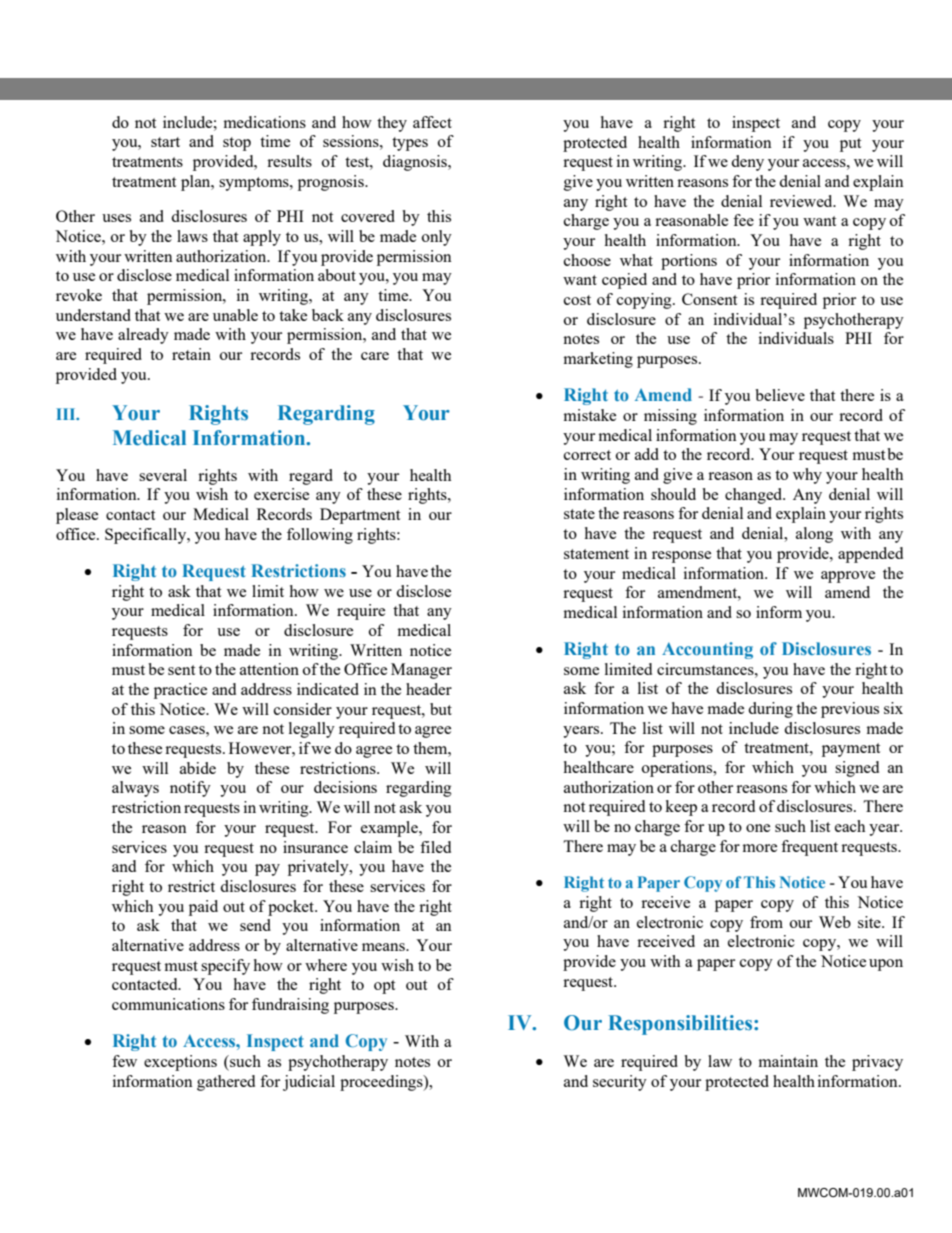  Describe the element at coordinates (432, 122) in the image. I see `affect` at that location.
